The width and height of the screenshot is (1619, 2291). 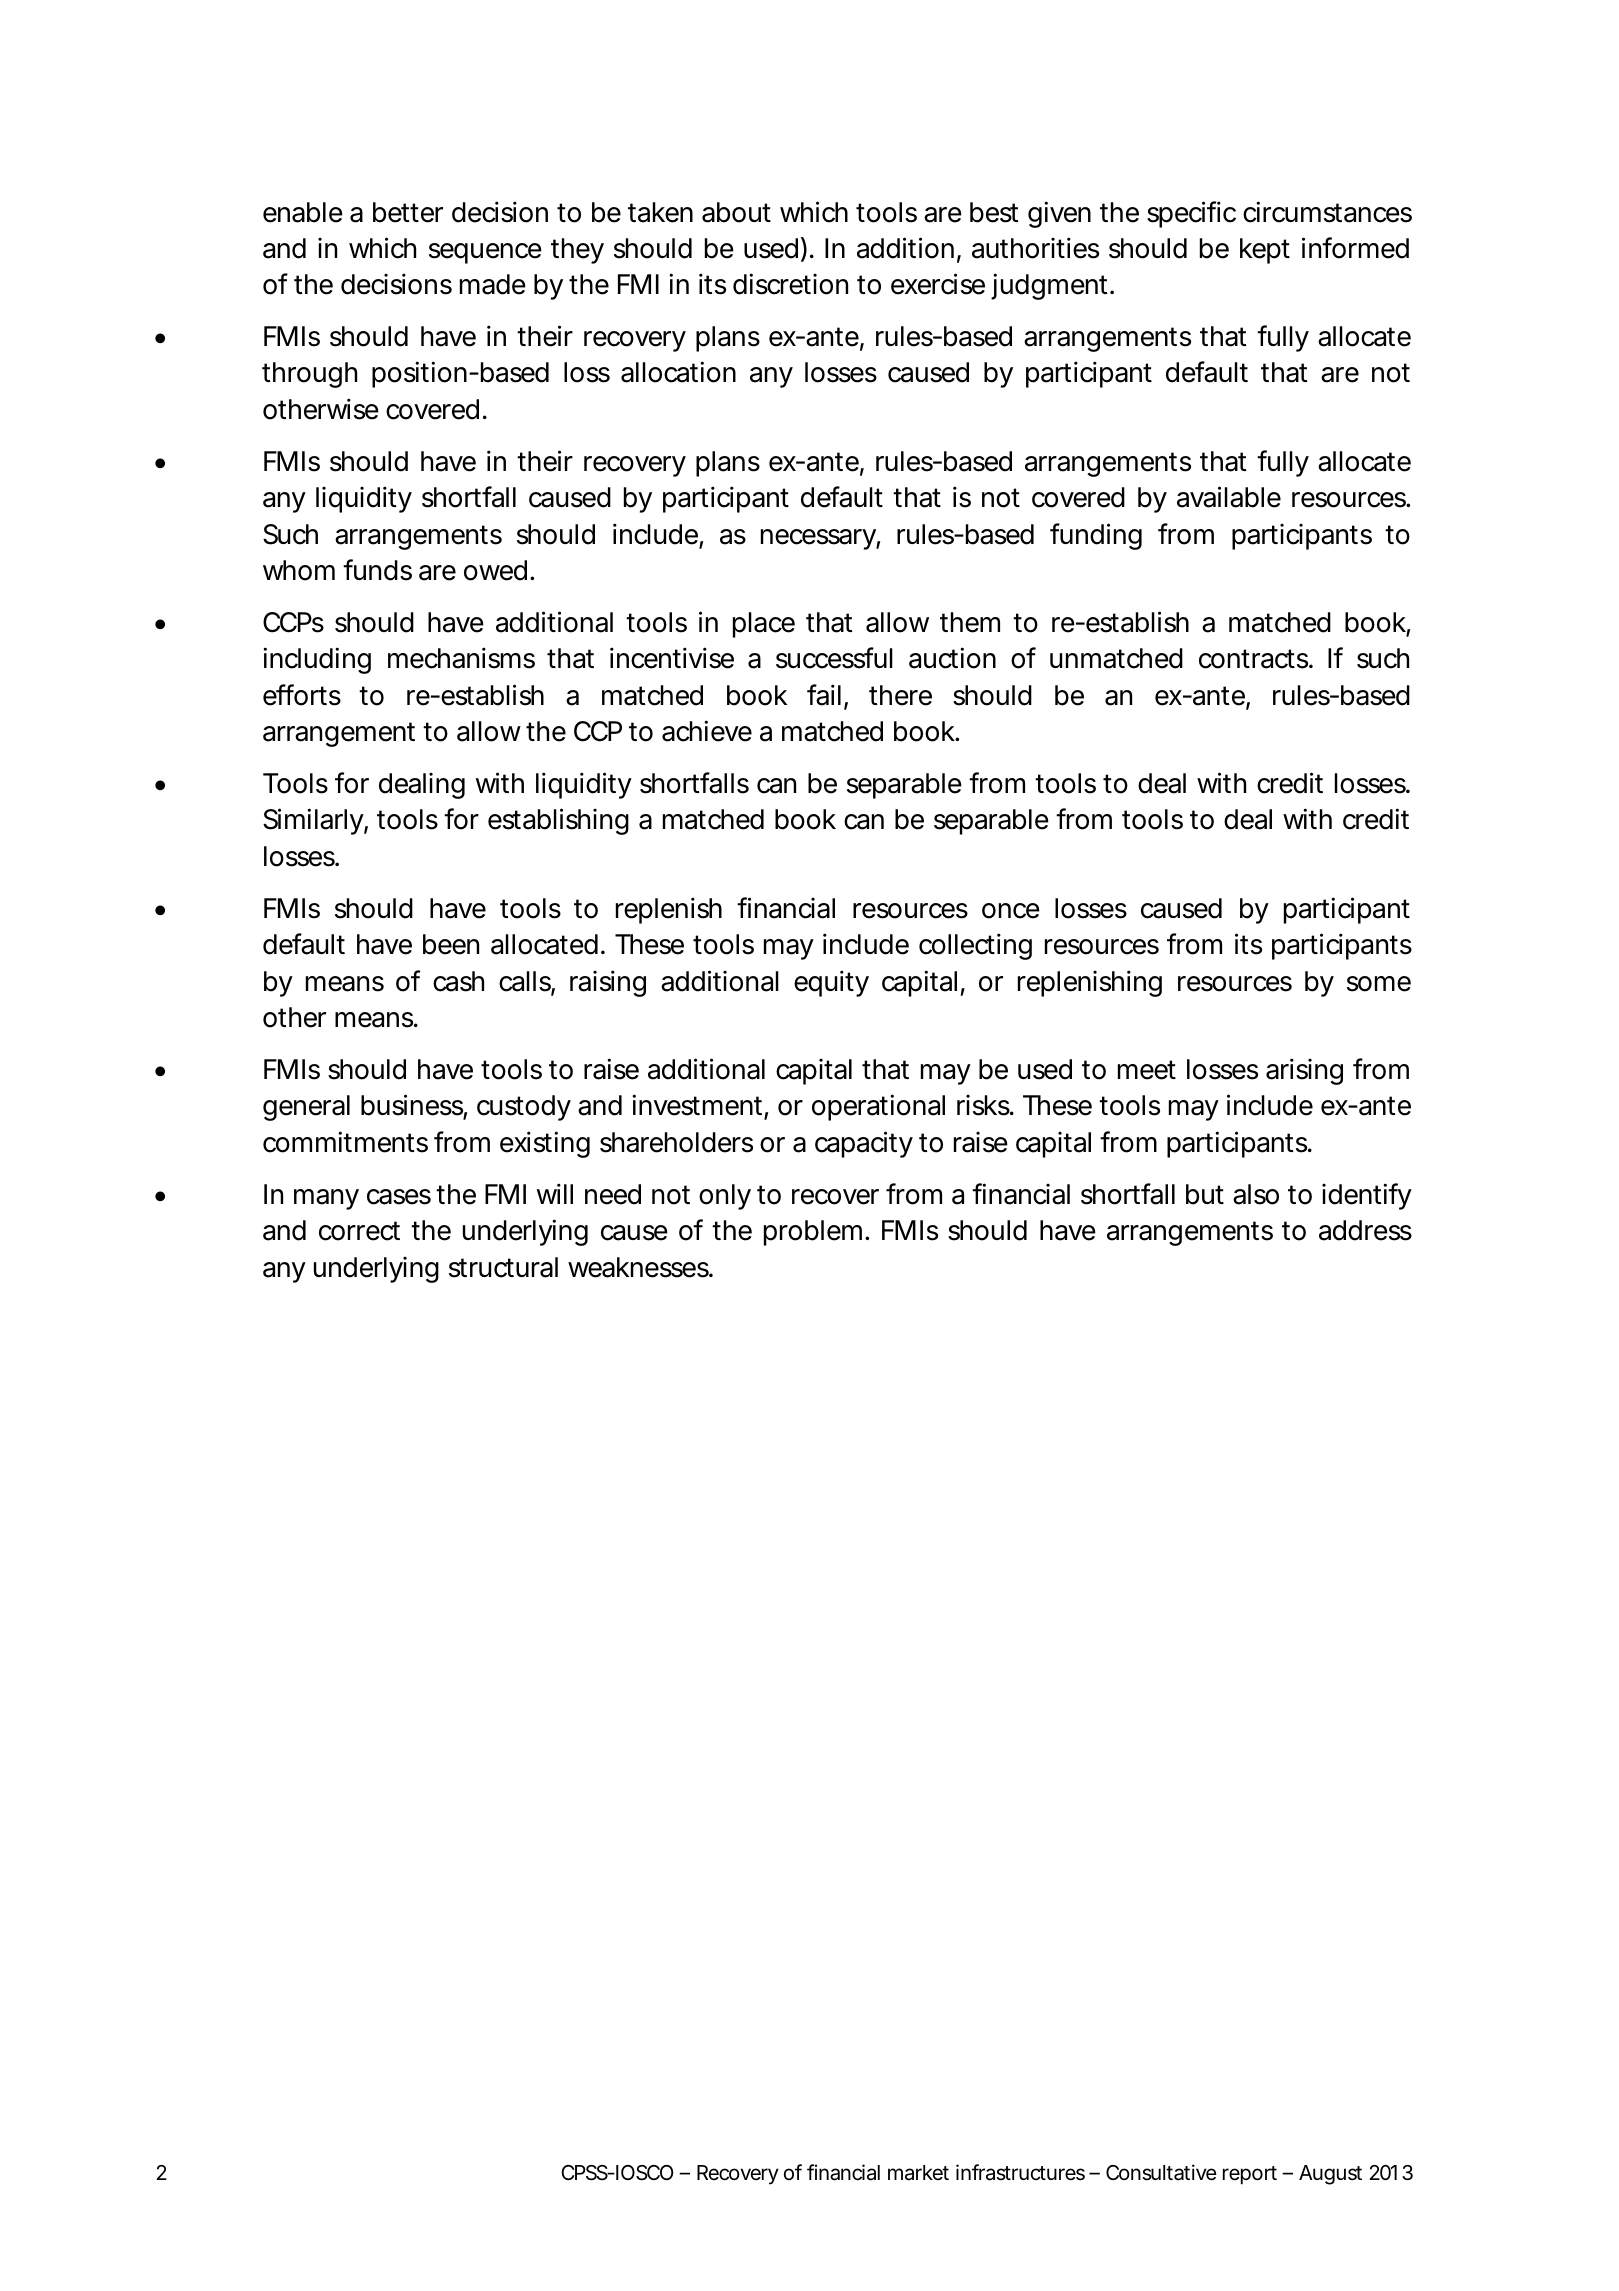 I want to click on sequence, so click(x=485, y=253).
